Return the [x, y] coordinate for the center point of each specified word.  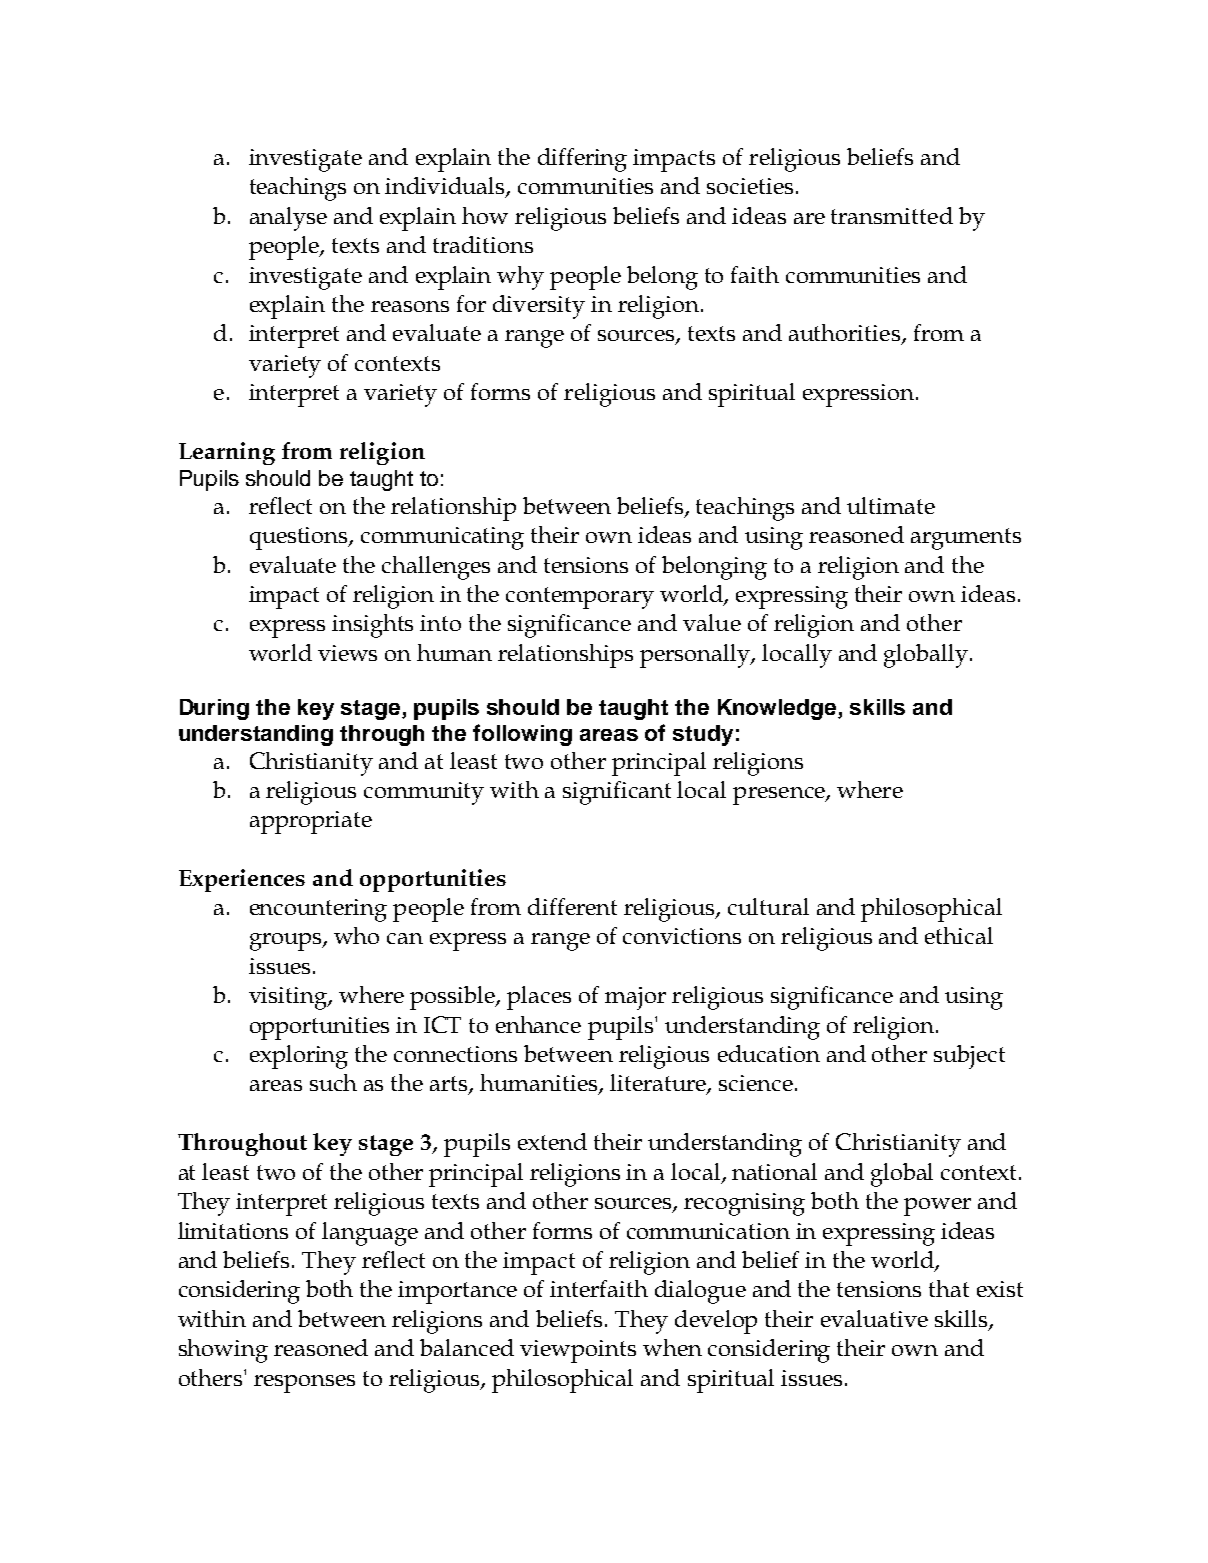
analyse [288, 219]
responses [304, 1384]
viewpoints [578, 1351]
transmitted [892, 215]
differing [582, 160]
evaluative [874, 1318]
